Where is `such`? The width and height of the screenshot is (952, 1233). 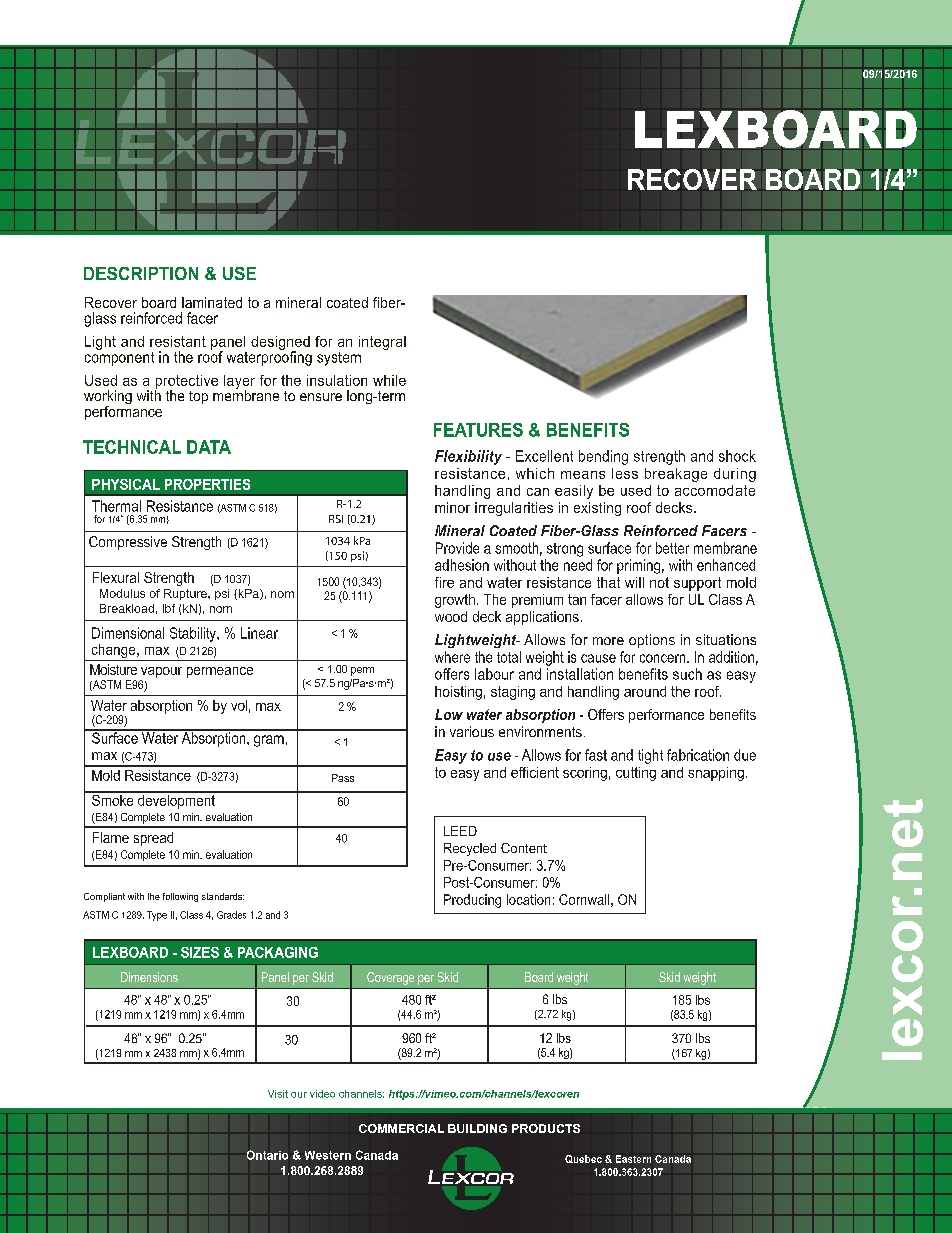 such is located at coordinates (687, 674).
